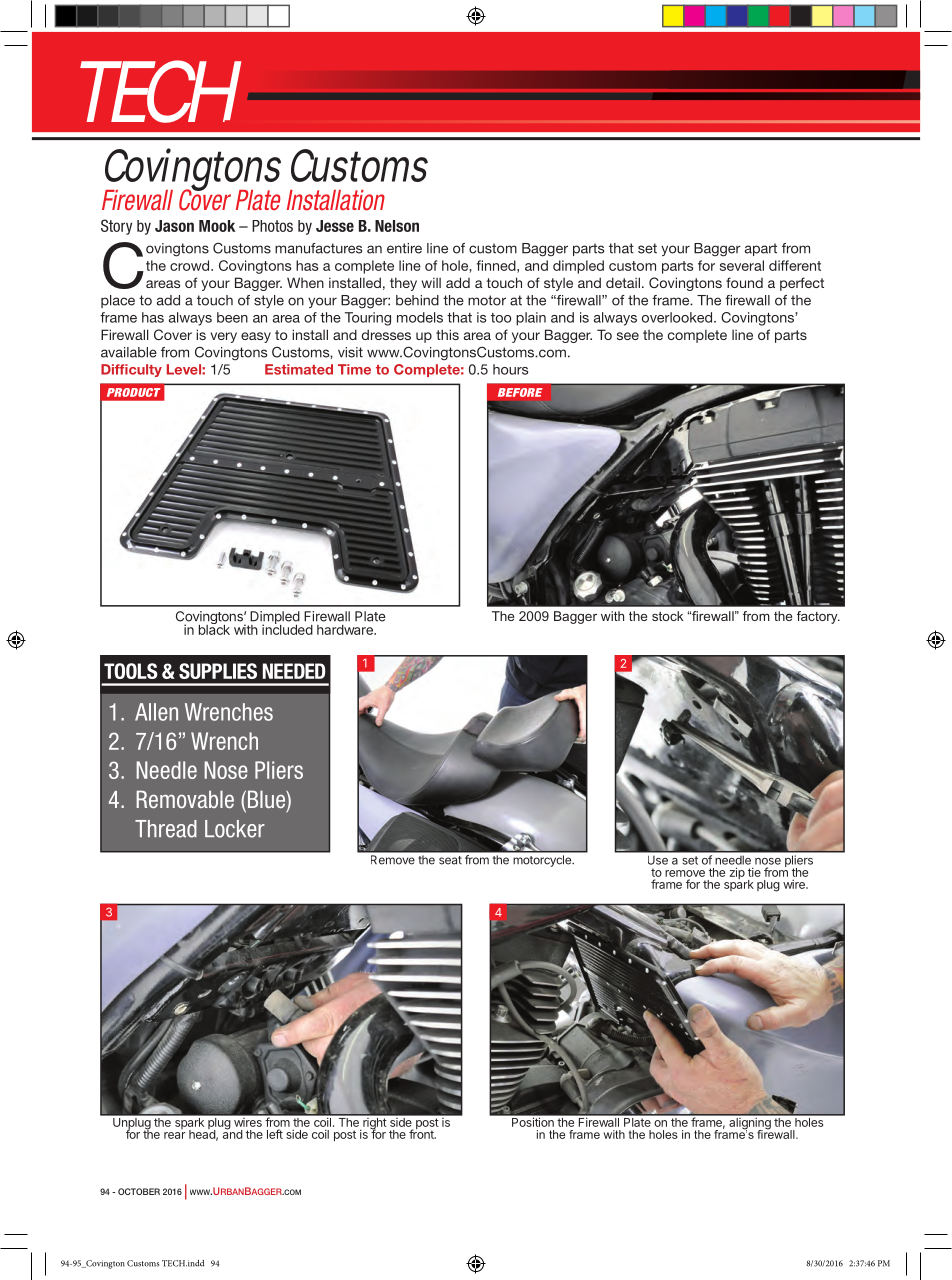  I want to click on several, so click(742, 265).
